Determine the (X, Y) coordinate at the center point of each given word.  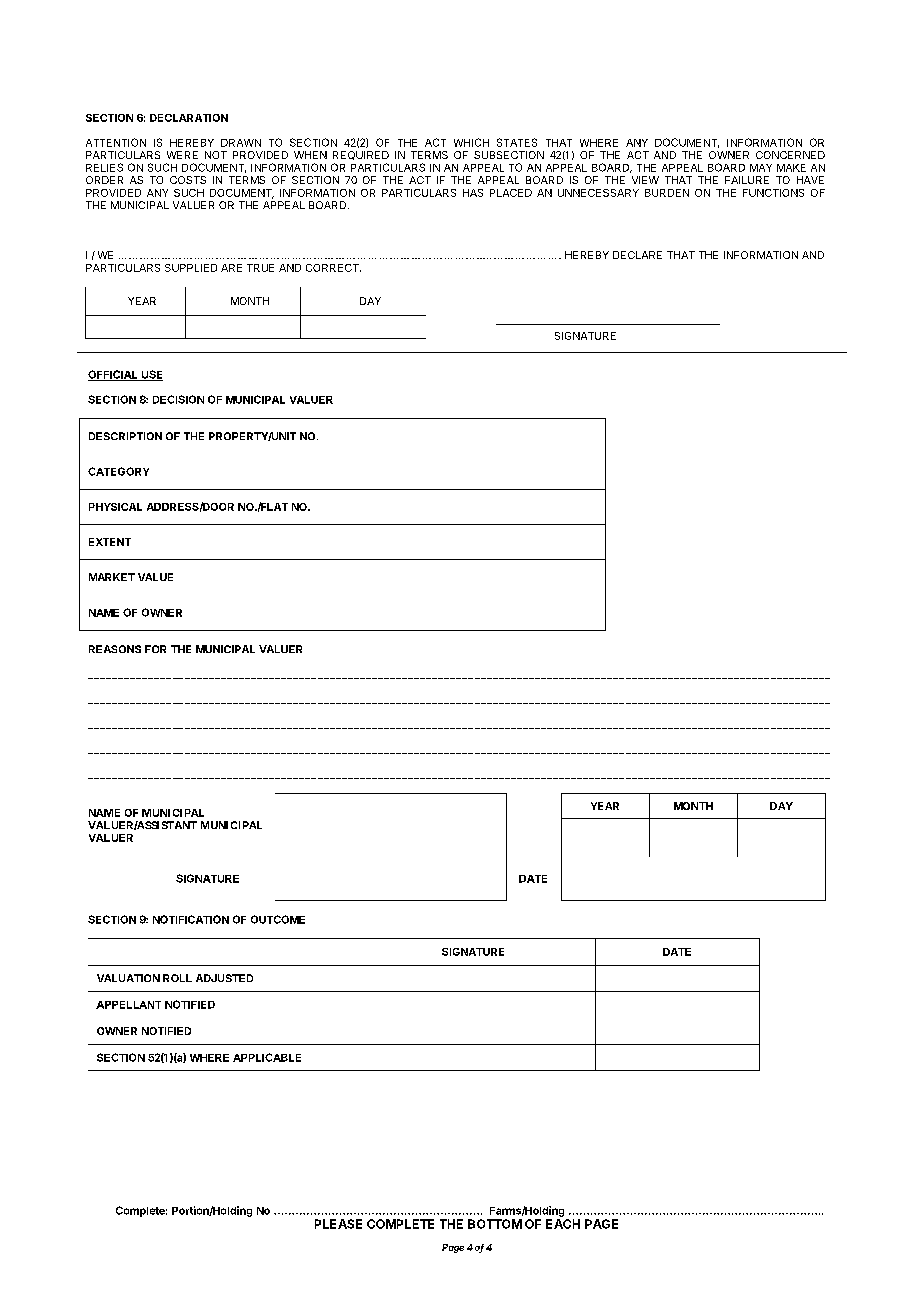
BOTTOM (495, 1224)
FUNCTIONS (773, 193)
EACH (563, 1224)
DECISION (178, 399)
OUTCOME (278, 919)
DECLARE (637, 255)
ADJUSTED (224, 978)
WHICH (471, 142)
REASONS (115, 649)
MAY (761, 168)
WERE (182, 155)
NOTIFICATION (191, 919)
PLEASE (338, 1224)
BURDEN (667, 193)
